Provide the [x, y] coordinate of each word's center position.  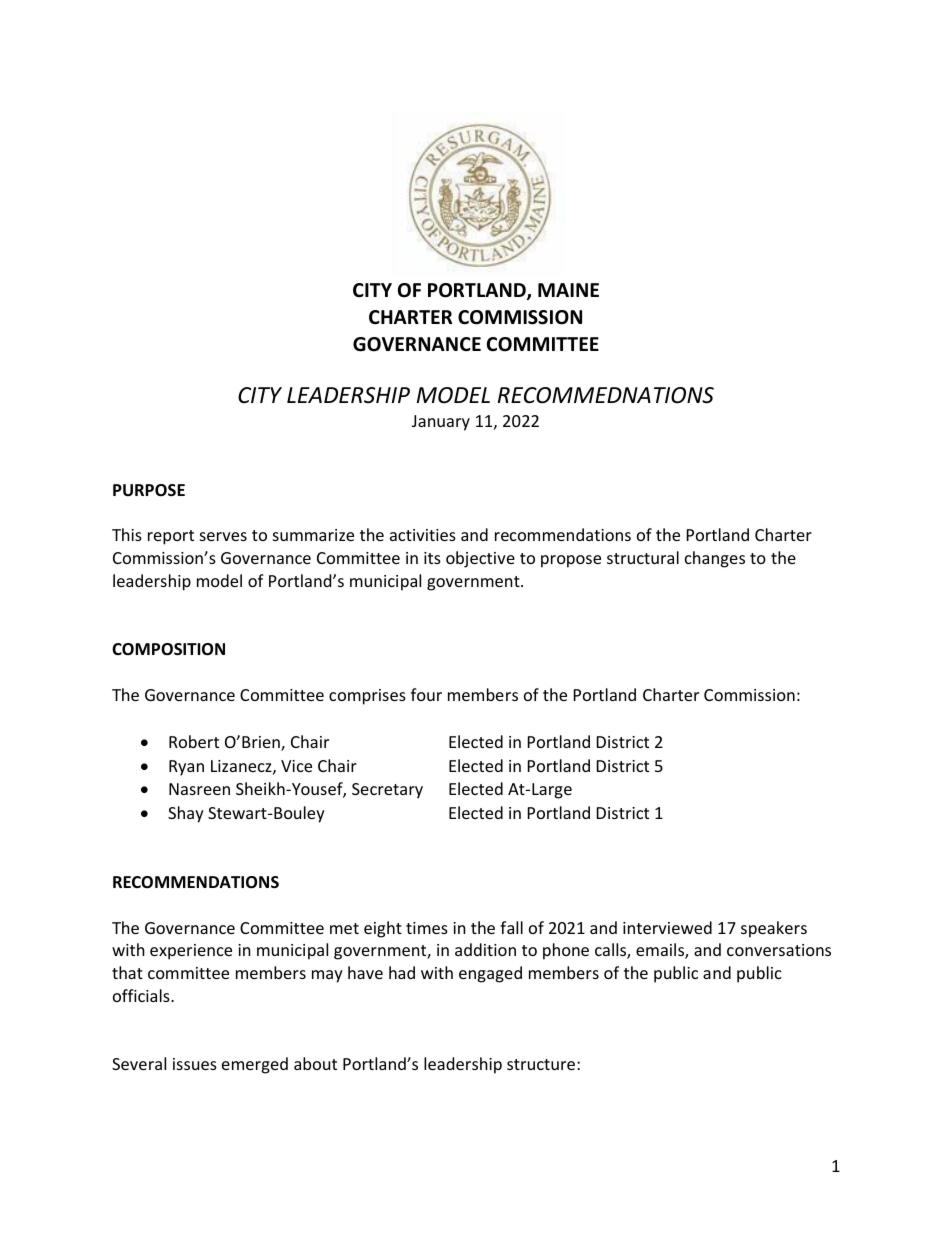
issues [195, 1064]
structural [643, 557]
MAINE [568, 290]
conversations [779, 950]
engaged [490, 974]
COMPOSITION [168, 649]
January [441, 423]
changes [715, 559]
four [426, 694]
